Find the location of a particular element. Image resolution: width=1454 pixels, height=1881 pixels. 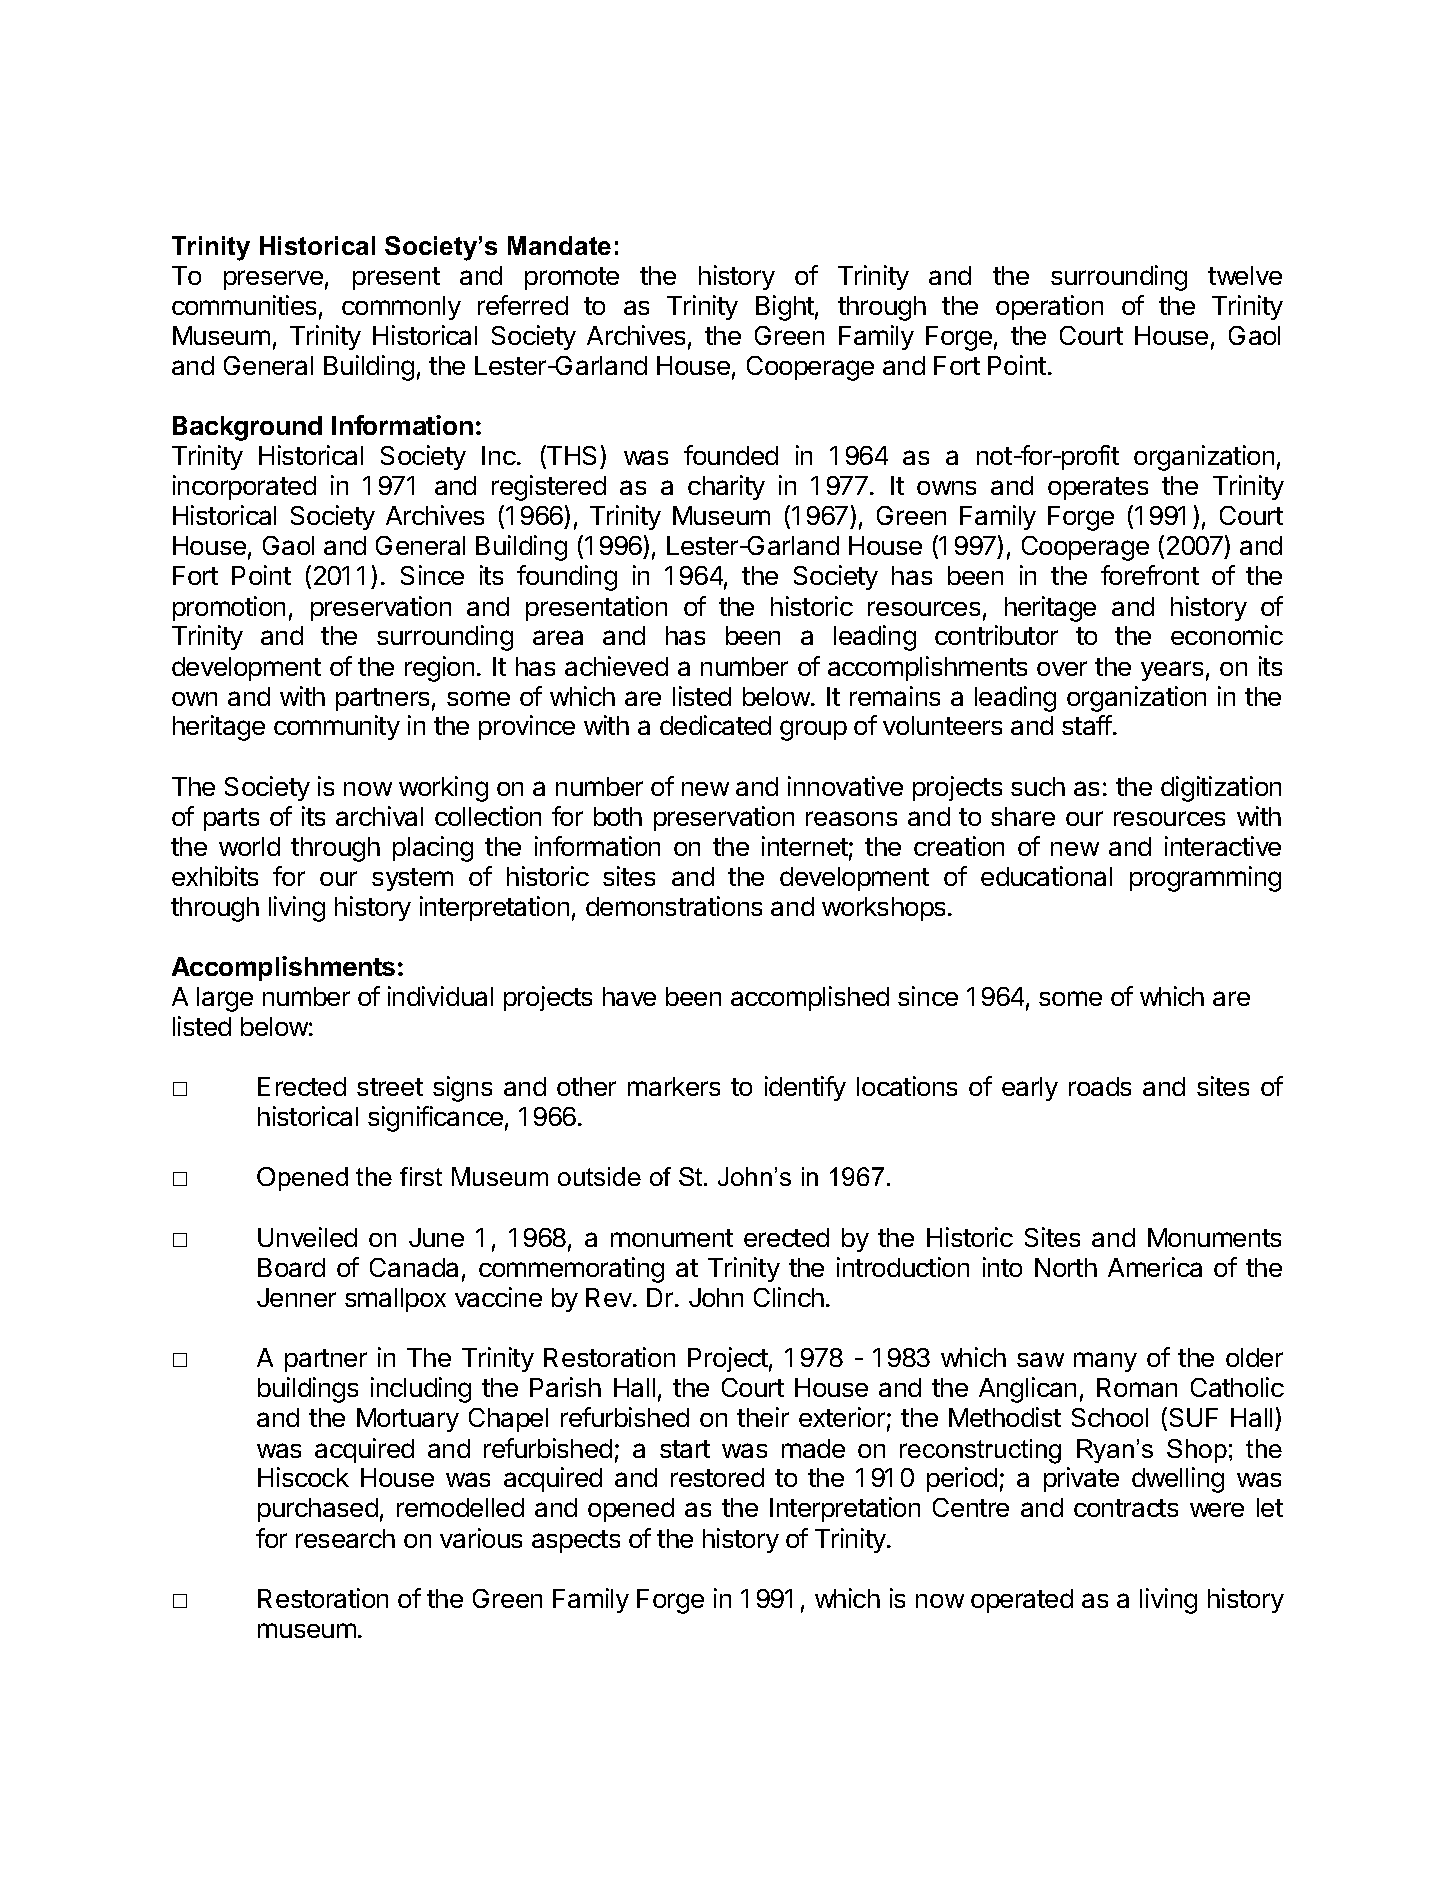

America is located at coordinates (1155, 1267).
